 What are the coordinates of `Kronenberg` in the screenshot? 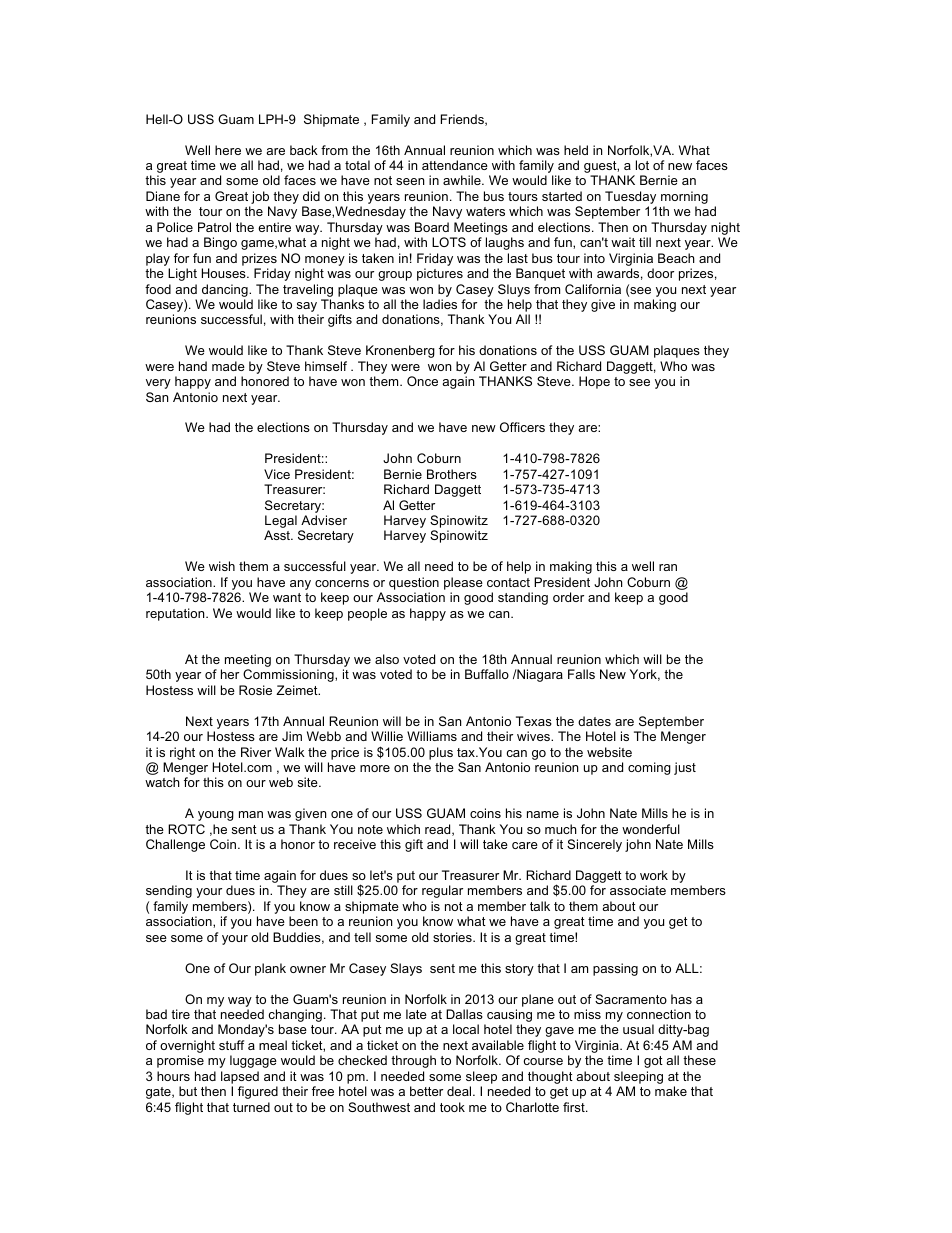 It's located at (400, 351).
